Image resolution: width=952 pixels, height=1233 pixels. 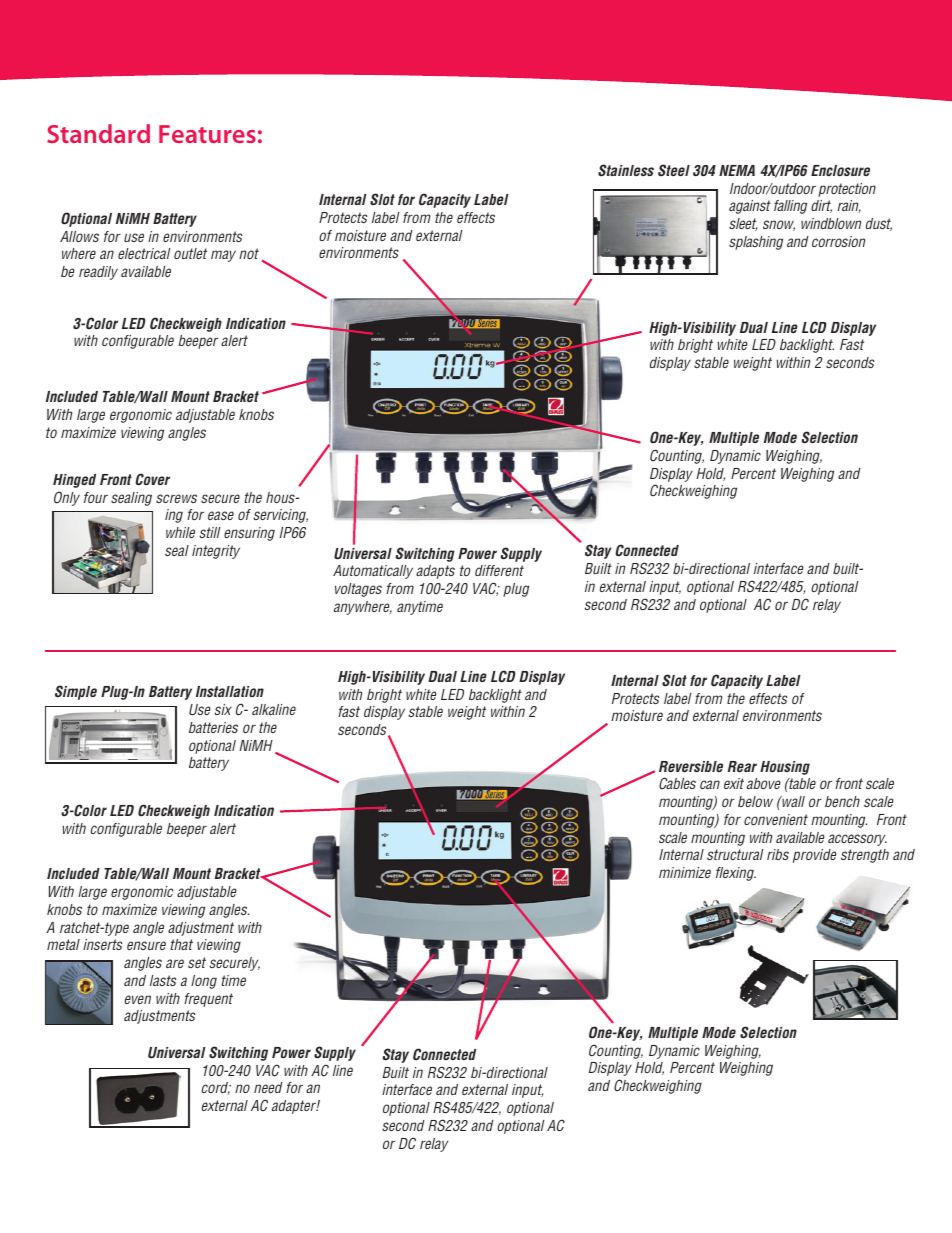 What do you see at coordinates (216, 1088) in the document?
I see `cord` at bounding box center [216, 1088].
